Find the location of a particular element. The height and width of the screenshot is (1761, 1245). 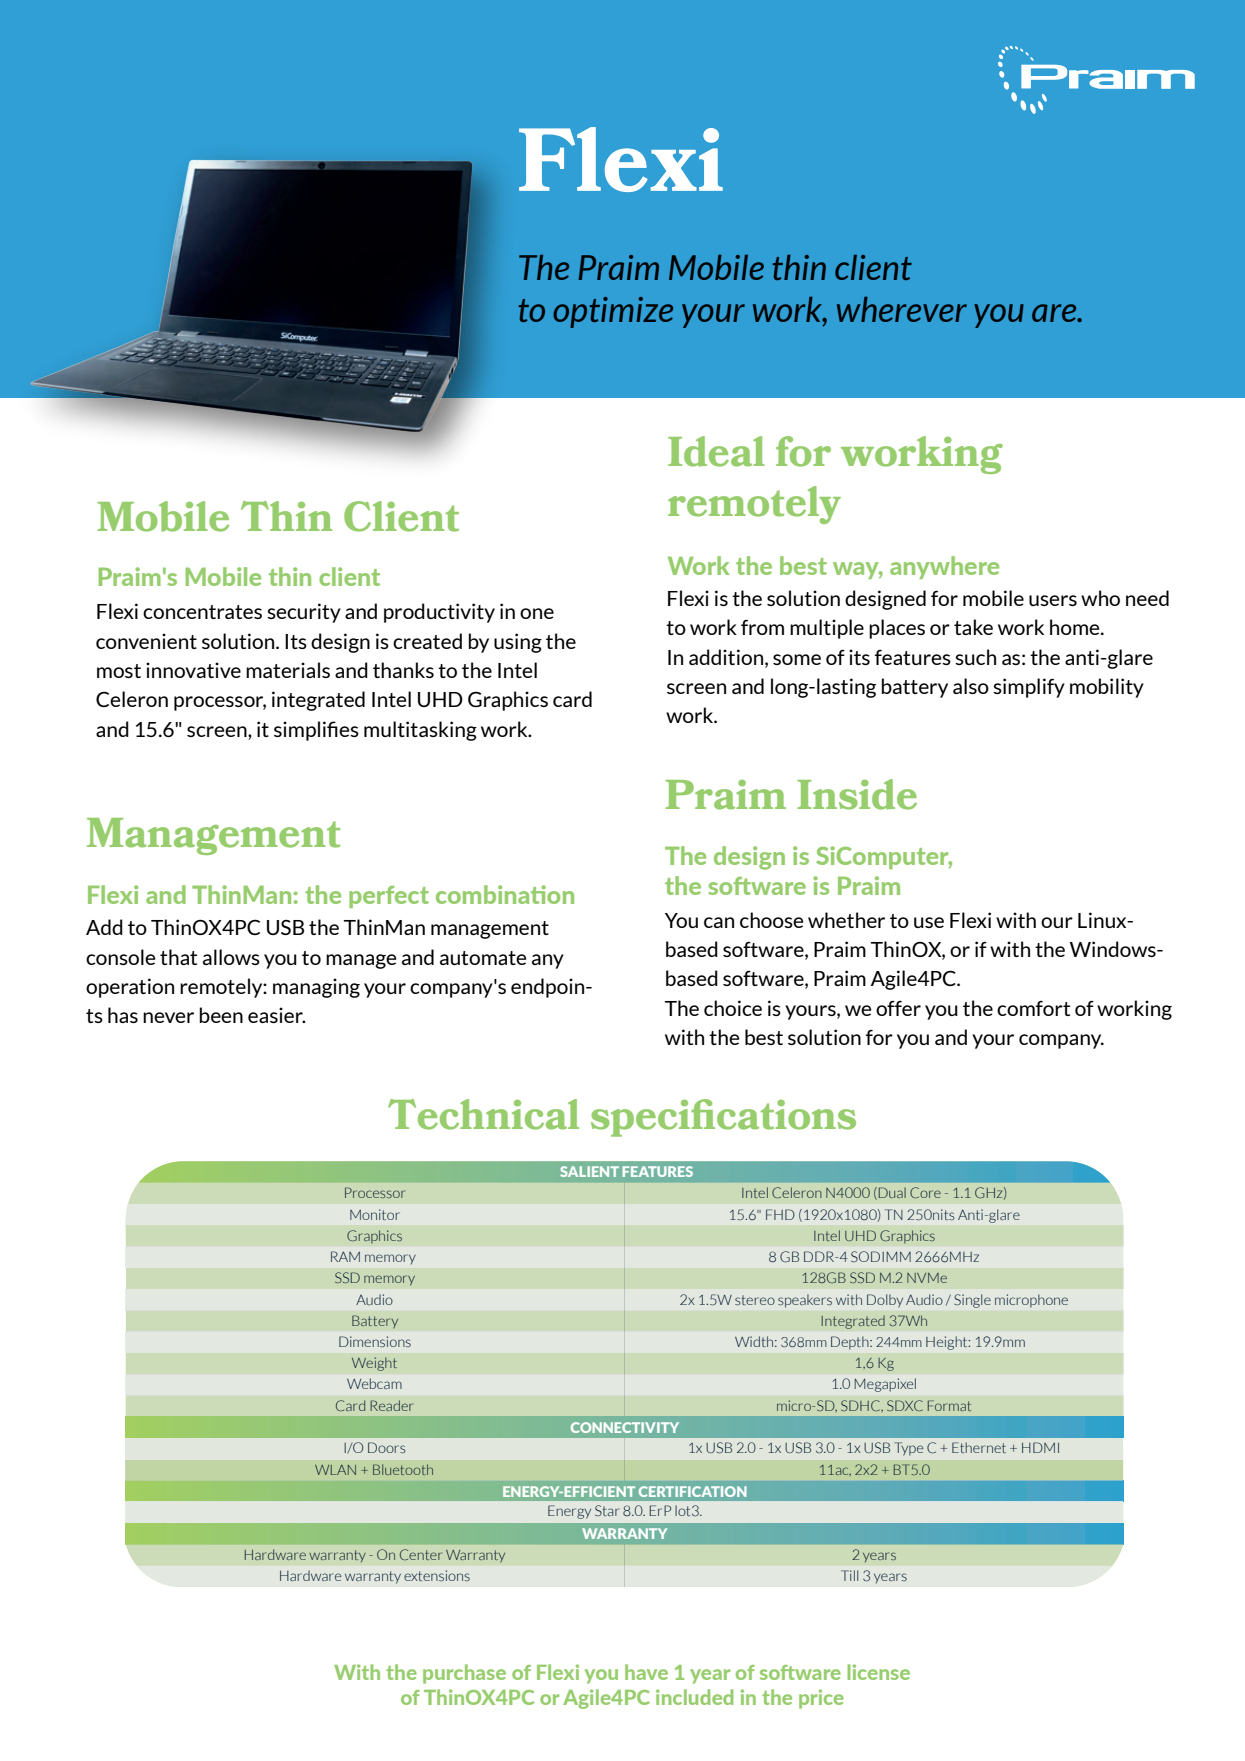

optimize is located at coordinates (613, 312).
